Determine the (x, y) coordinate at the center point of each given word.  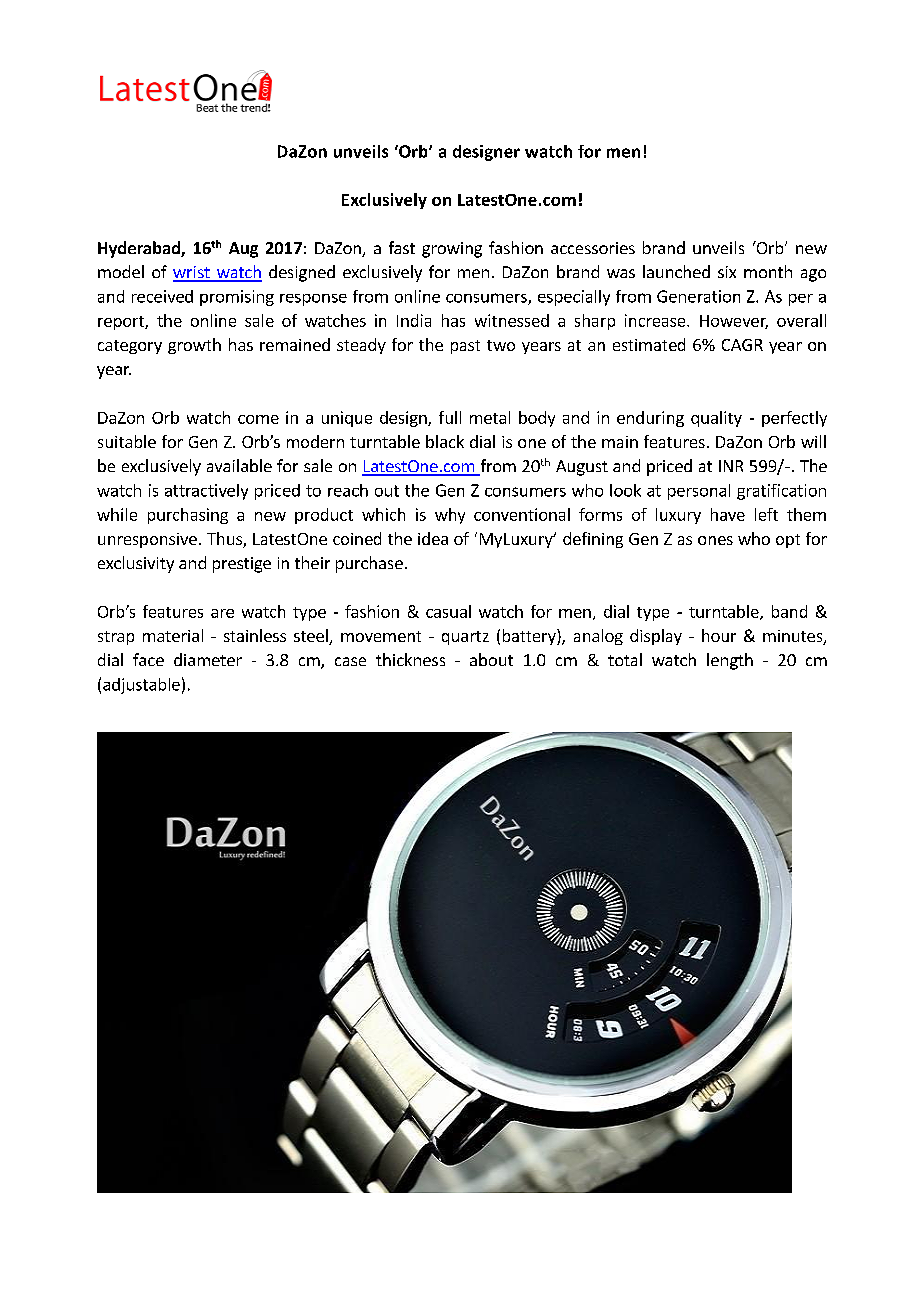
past (465, 347)
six (727, 272)
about (491, 659)
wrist (192, 273)
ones (715, 540)
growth (194, 346)
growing (452, 250)
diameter (208, 659)
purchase (369, 564)
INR (731, 466)
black (445, 441)
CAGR (742, 345)
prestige (242, 565)
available (239, 465)
